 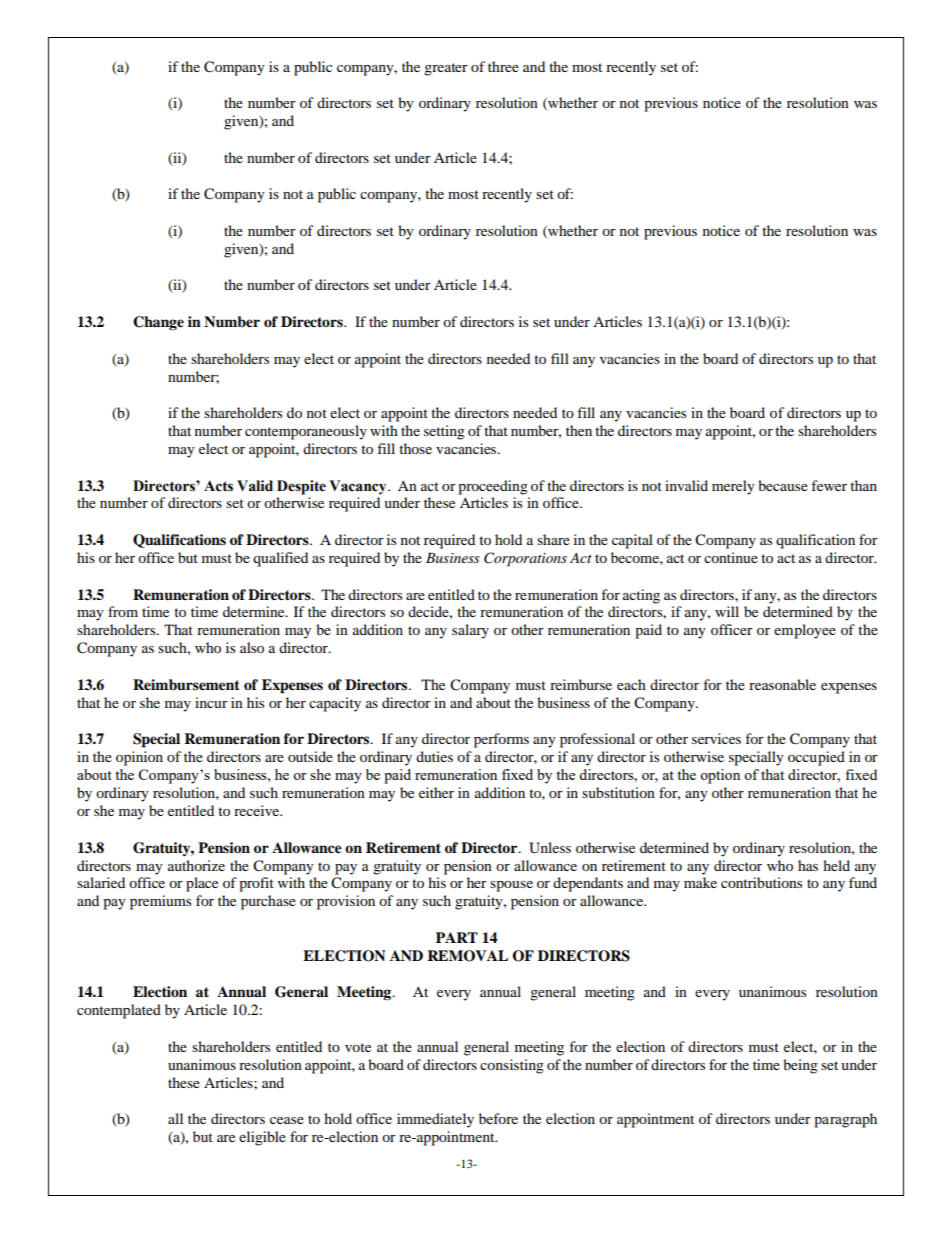 What do you see at coordinates (262, 1138) in the screenshot?
I see `eligible` at bounding box center [262, 1138].
